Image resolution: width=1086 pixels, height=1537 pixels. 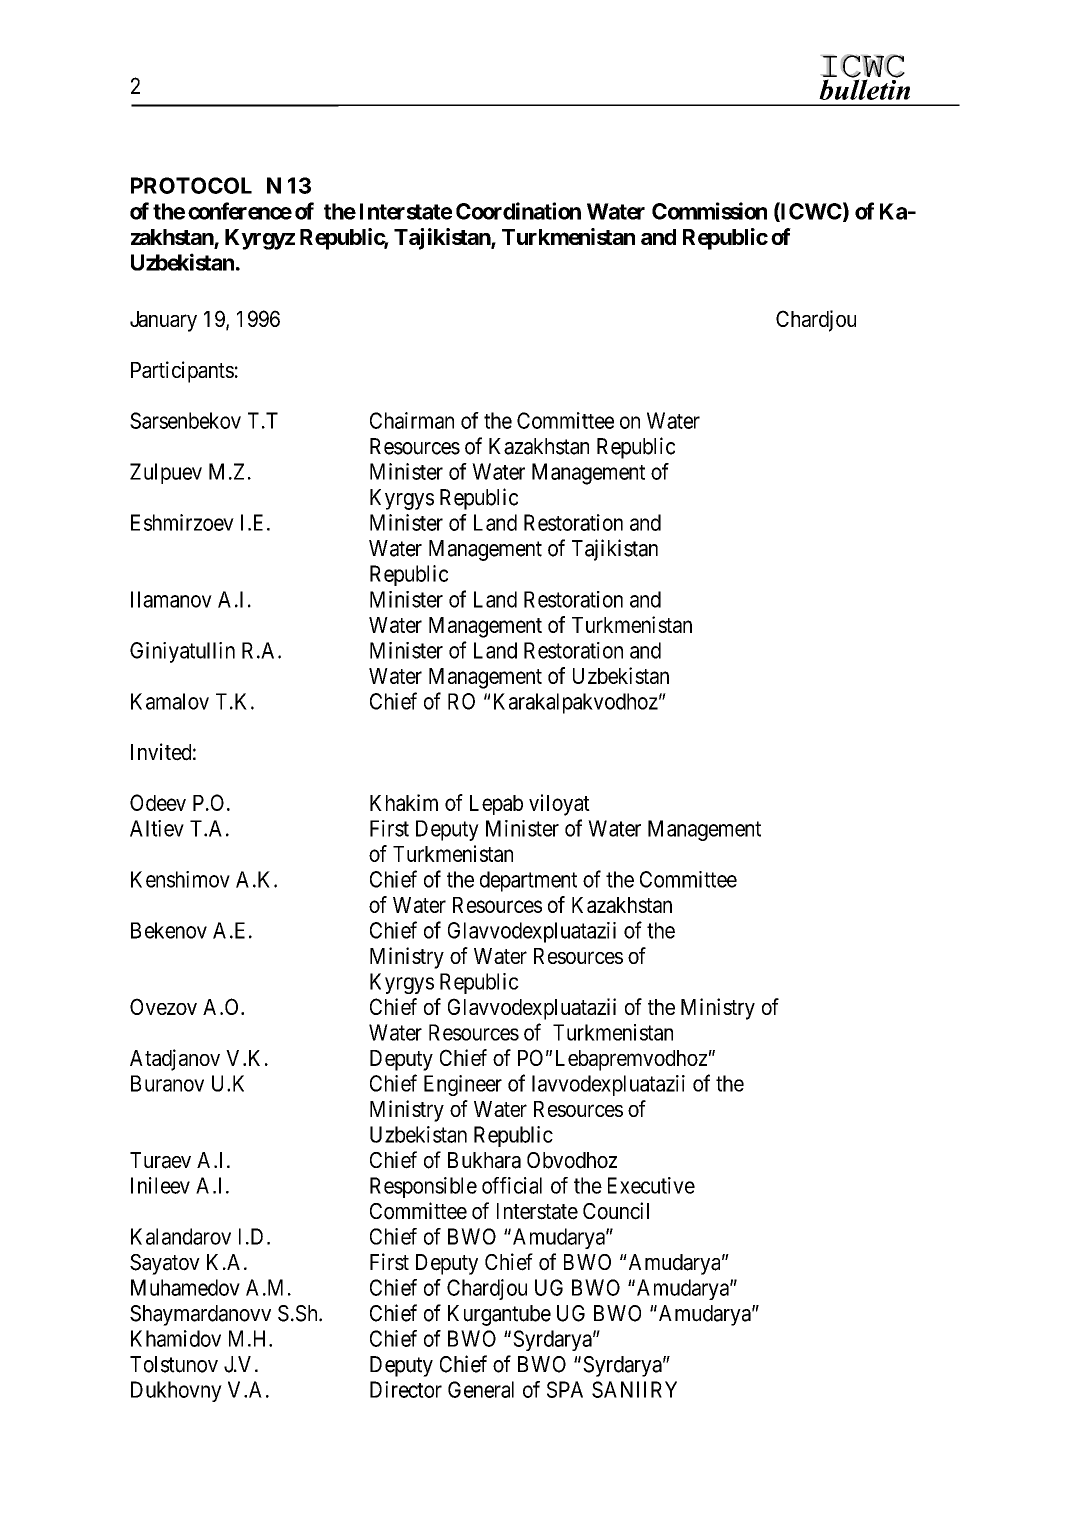 What do you see at coordinates (518, 211) in the image?
I see `Coordination` at bounding box center [518, 211].
